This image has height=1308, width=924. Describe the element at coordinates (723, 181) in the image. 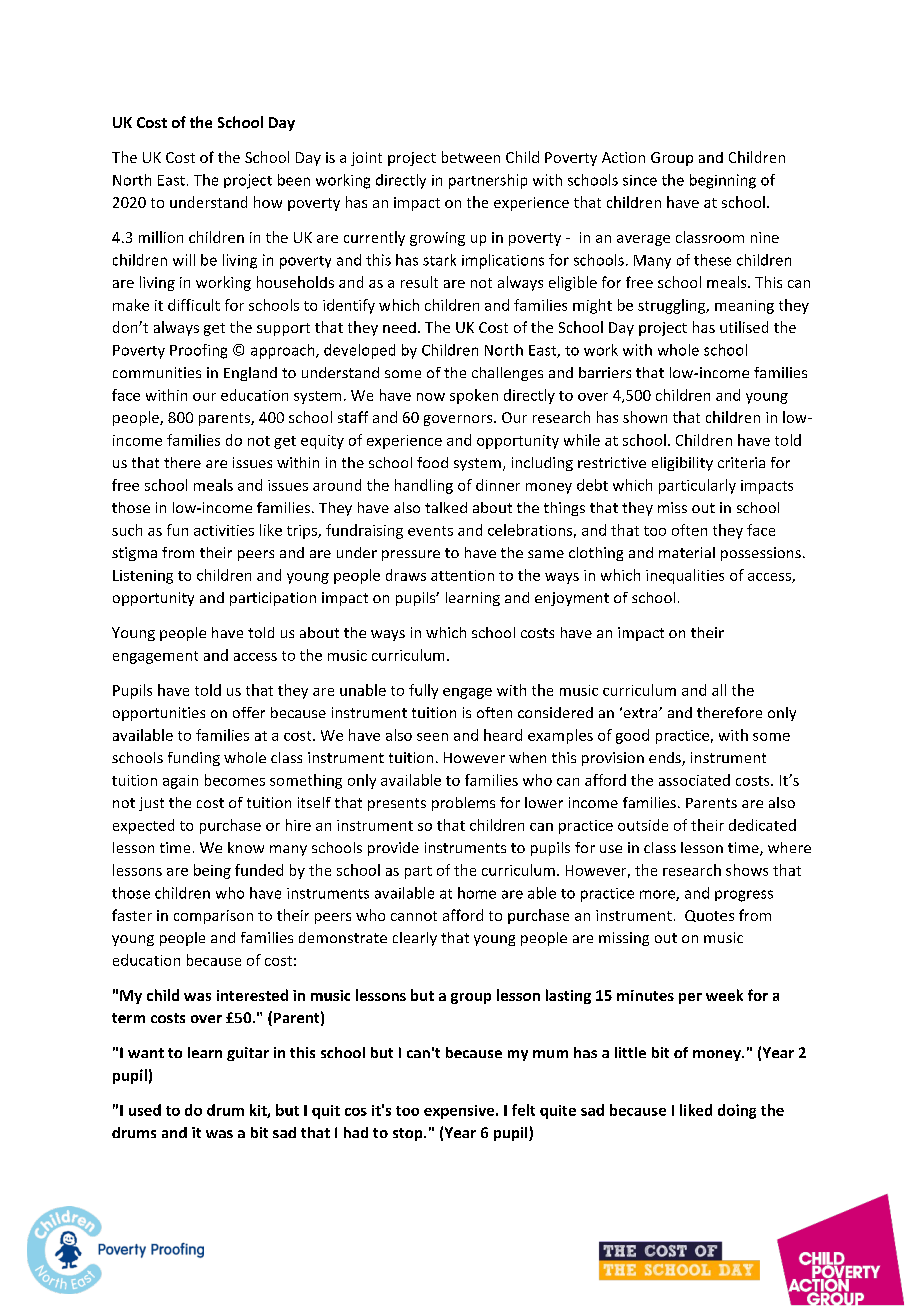

I see `beginning` at that location.
